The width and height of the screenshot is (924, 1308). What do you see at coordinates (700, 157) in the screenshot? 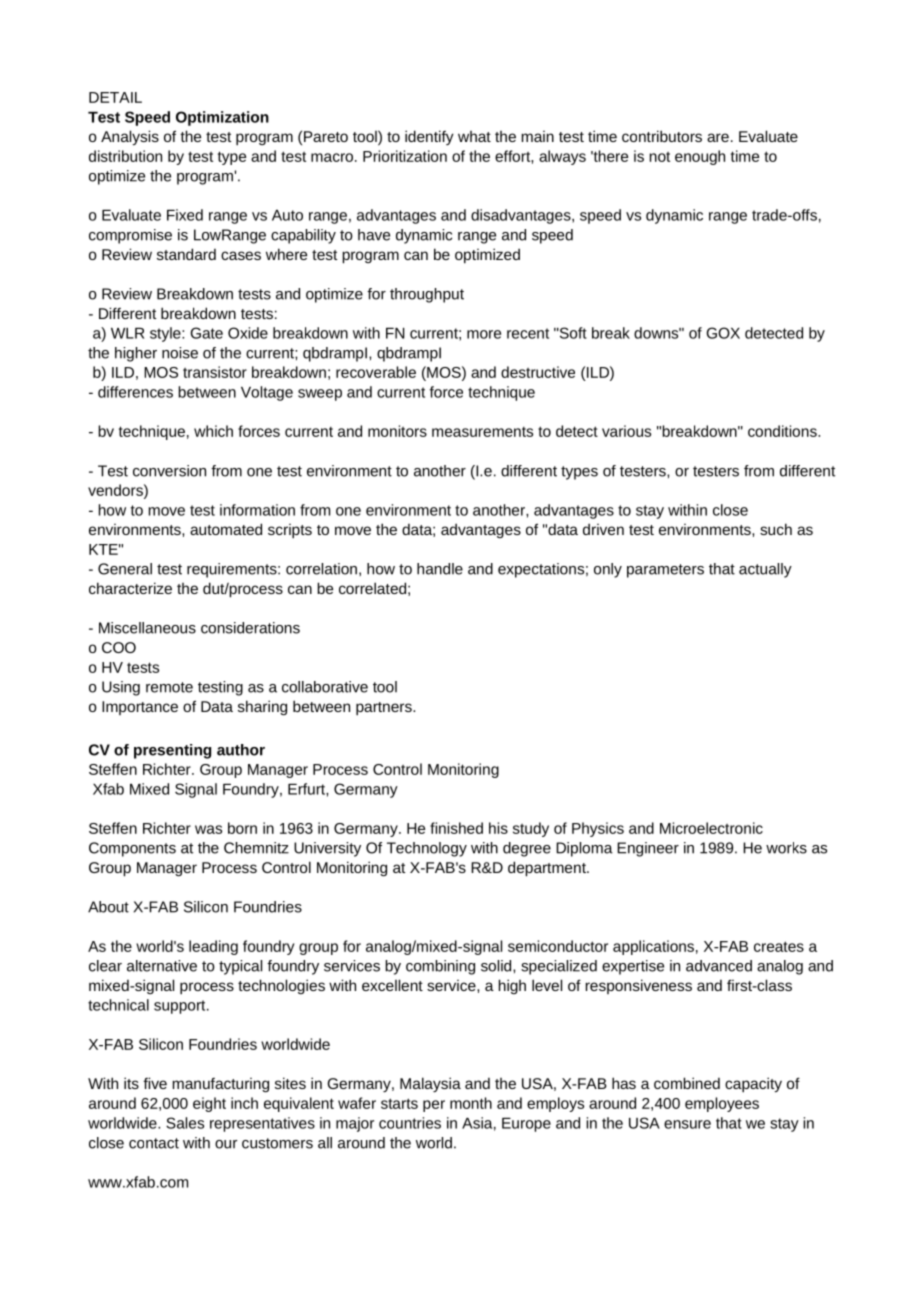
I see `enough` at bounding box center [700, 157].
